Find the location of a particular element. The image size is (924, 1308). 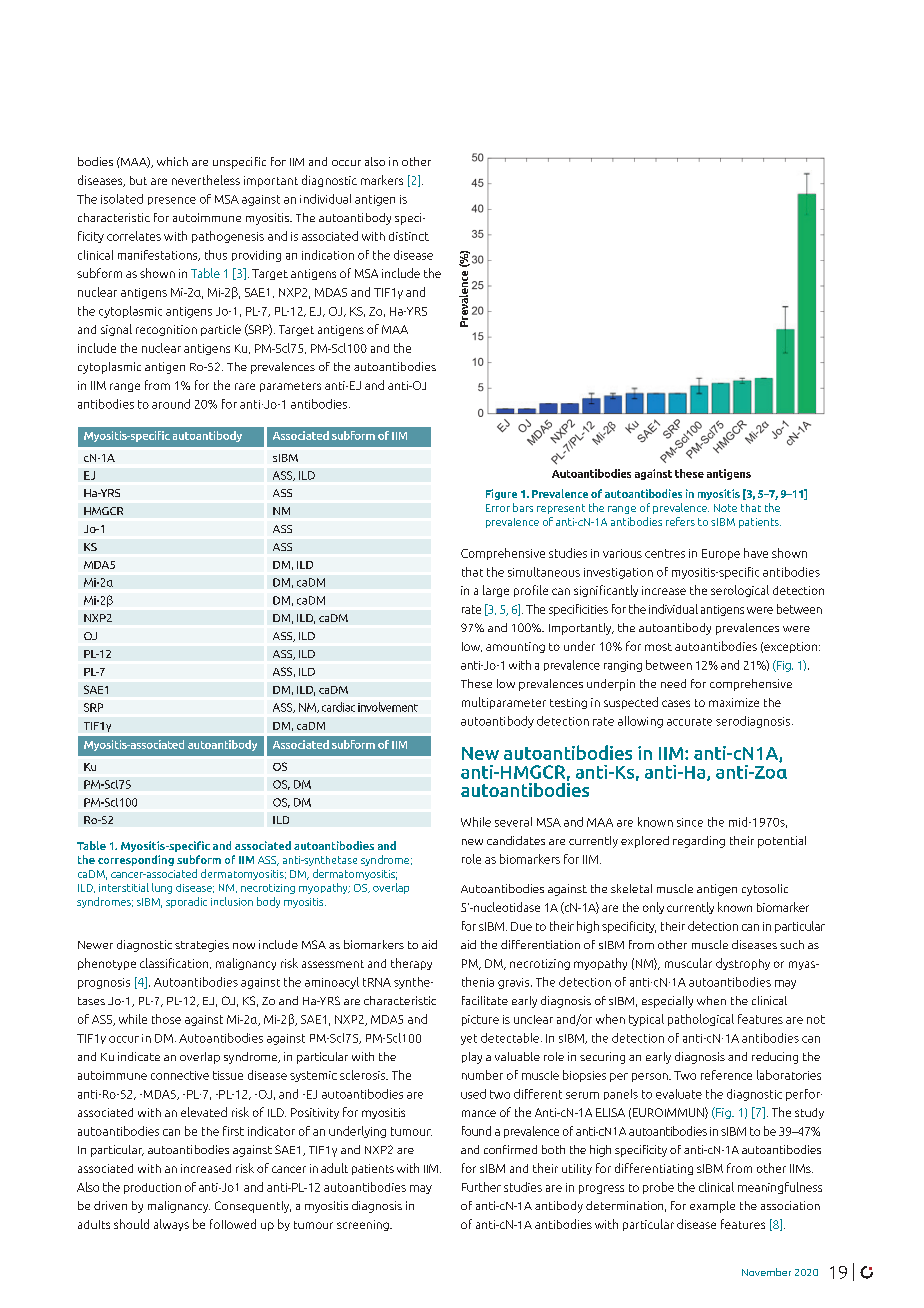

cardiac is located at coordinates (338, 707).
